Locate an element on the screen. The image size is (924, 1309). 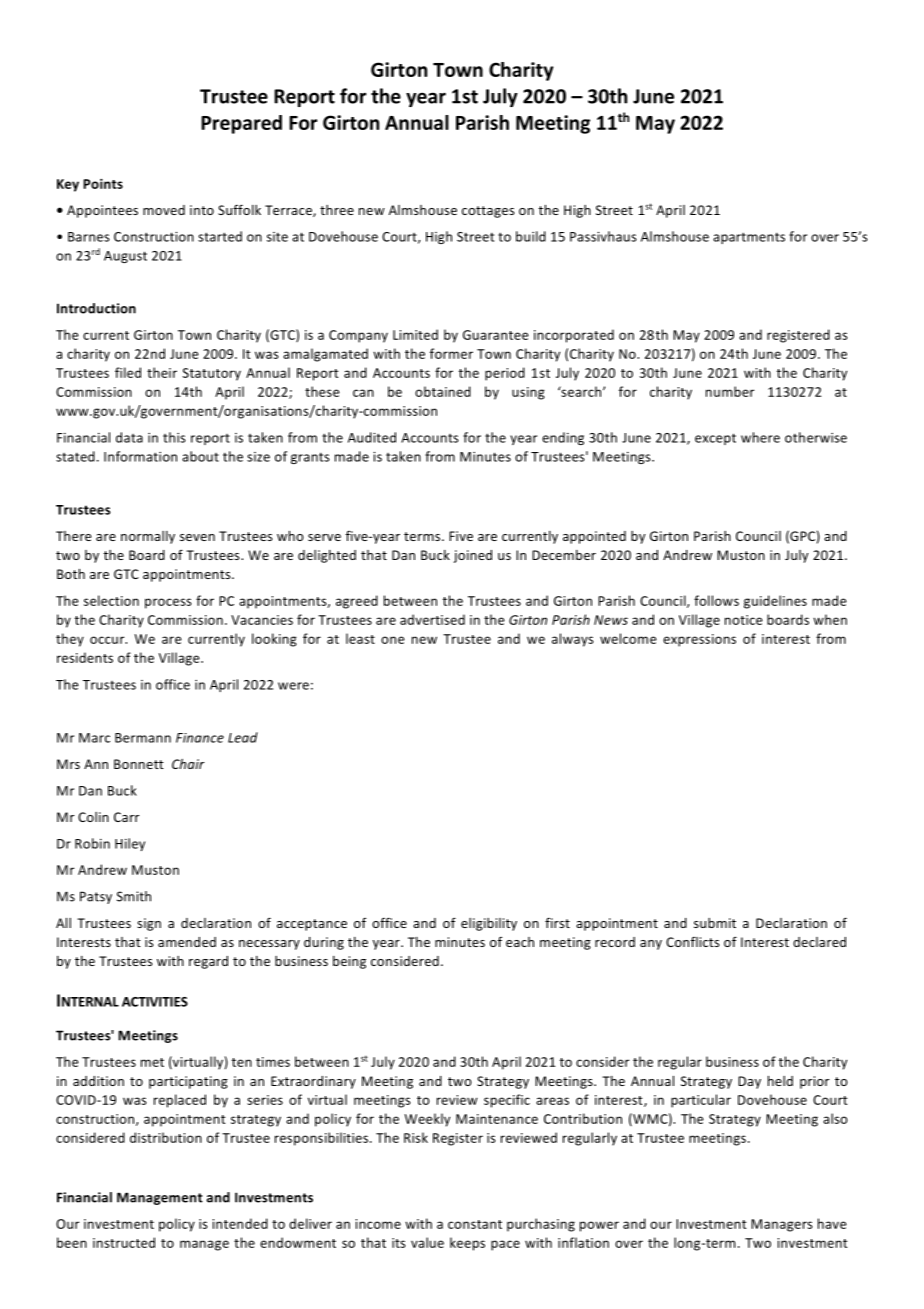
instructed is located at coordinates (124, 1242).
